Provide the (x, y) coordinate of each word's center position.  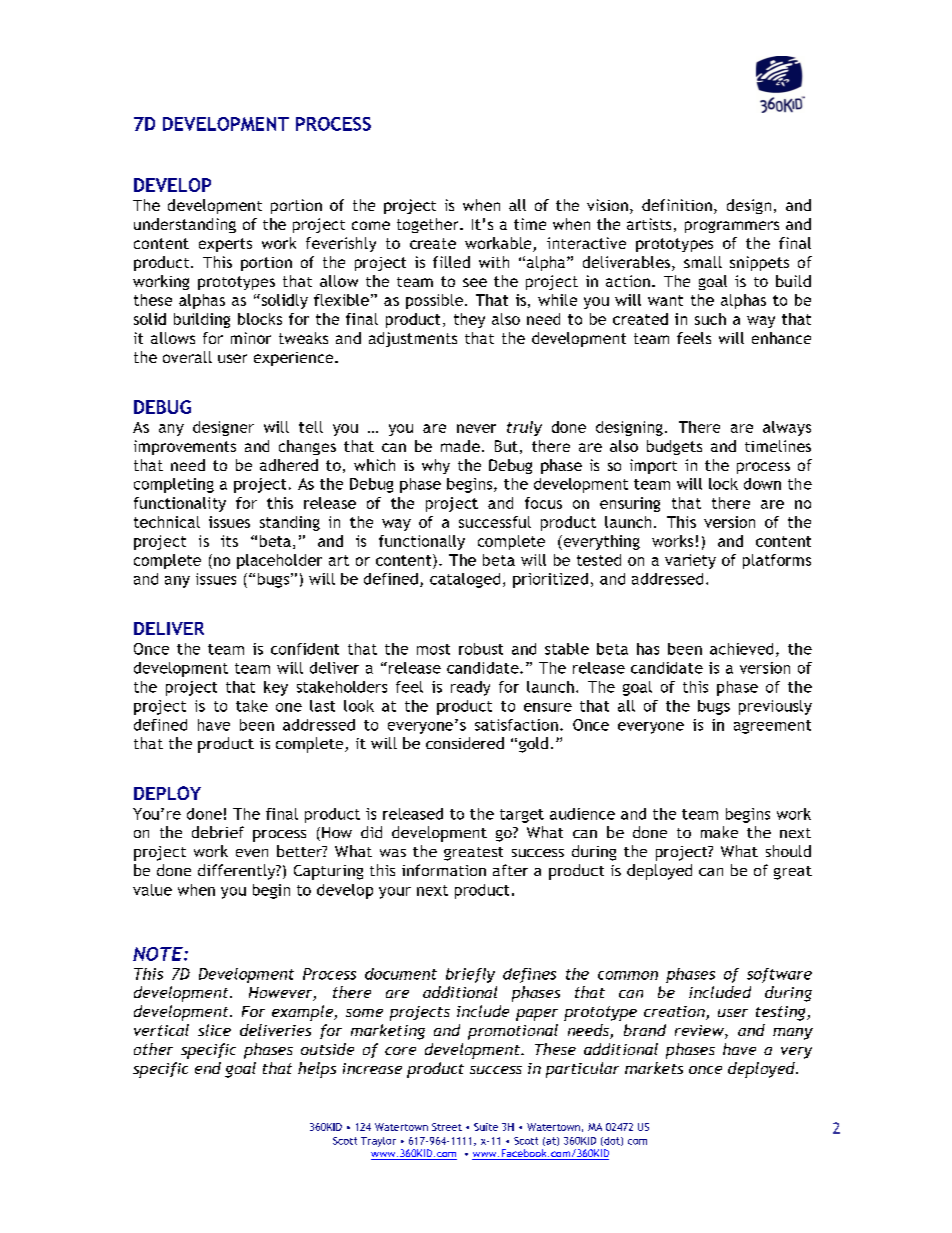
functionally (422, 542)
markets (654, 1068)
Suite (486, 1127)
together (429, 225)
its (229, 541)
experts (225, 245)
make (719, 832)
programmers (732, 227)
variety (690, 561)
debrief (218, 832)
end (208, 1068)
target (522, 816)
